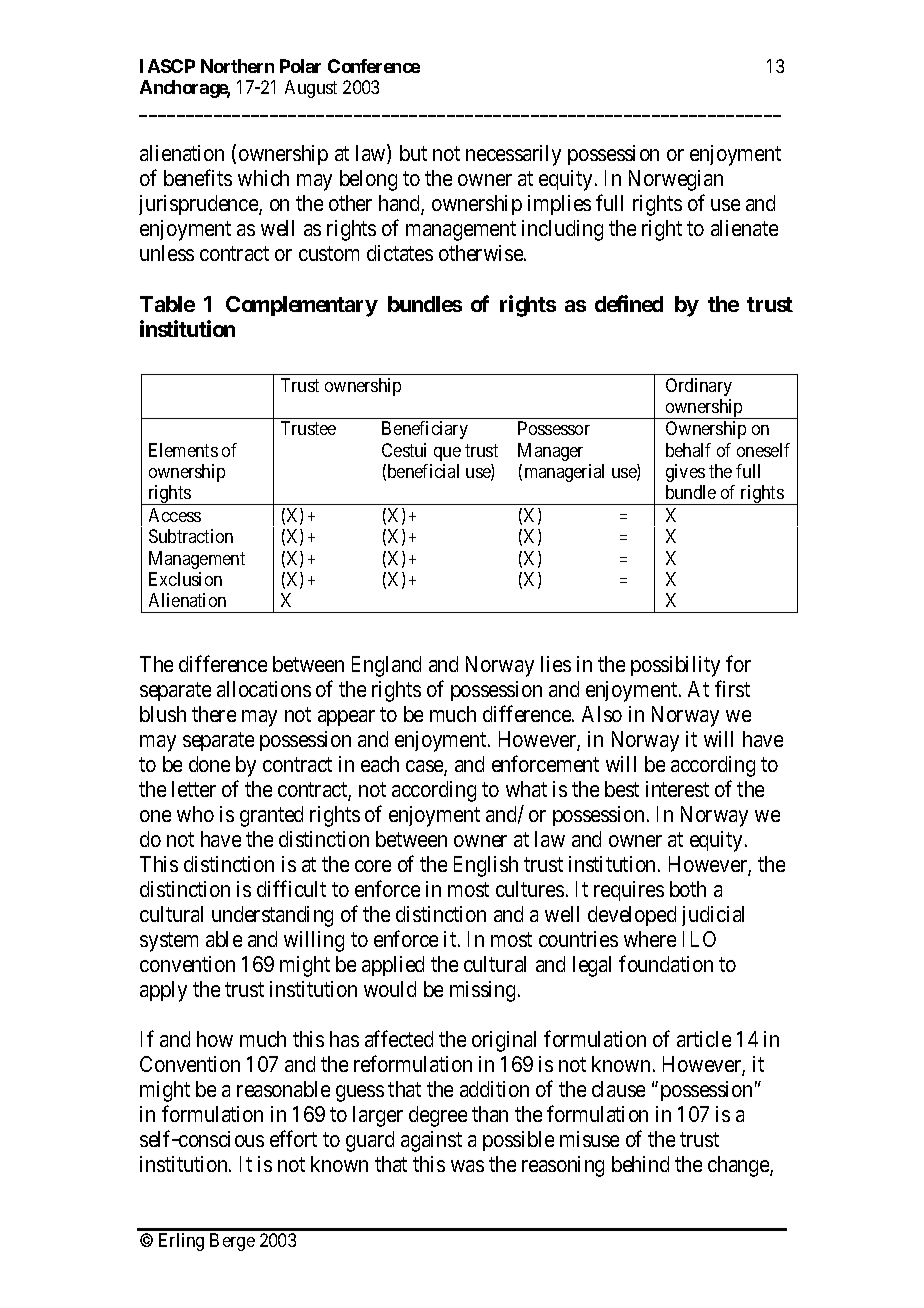 This screenshot has height=1308, width=924. Describe the element at coordinates (482, 991) in the screenshot. I see `missing` at that location.
